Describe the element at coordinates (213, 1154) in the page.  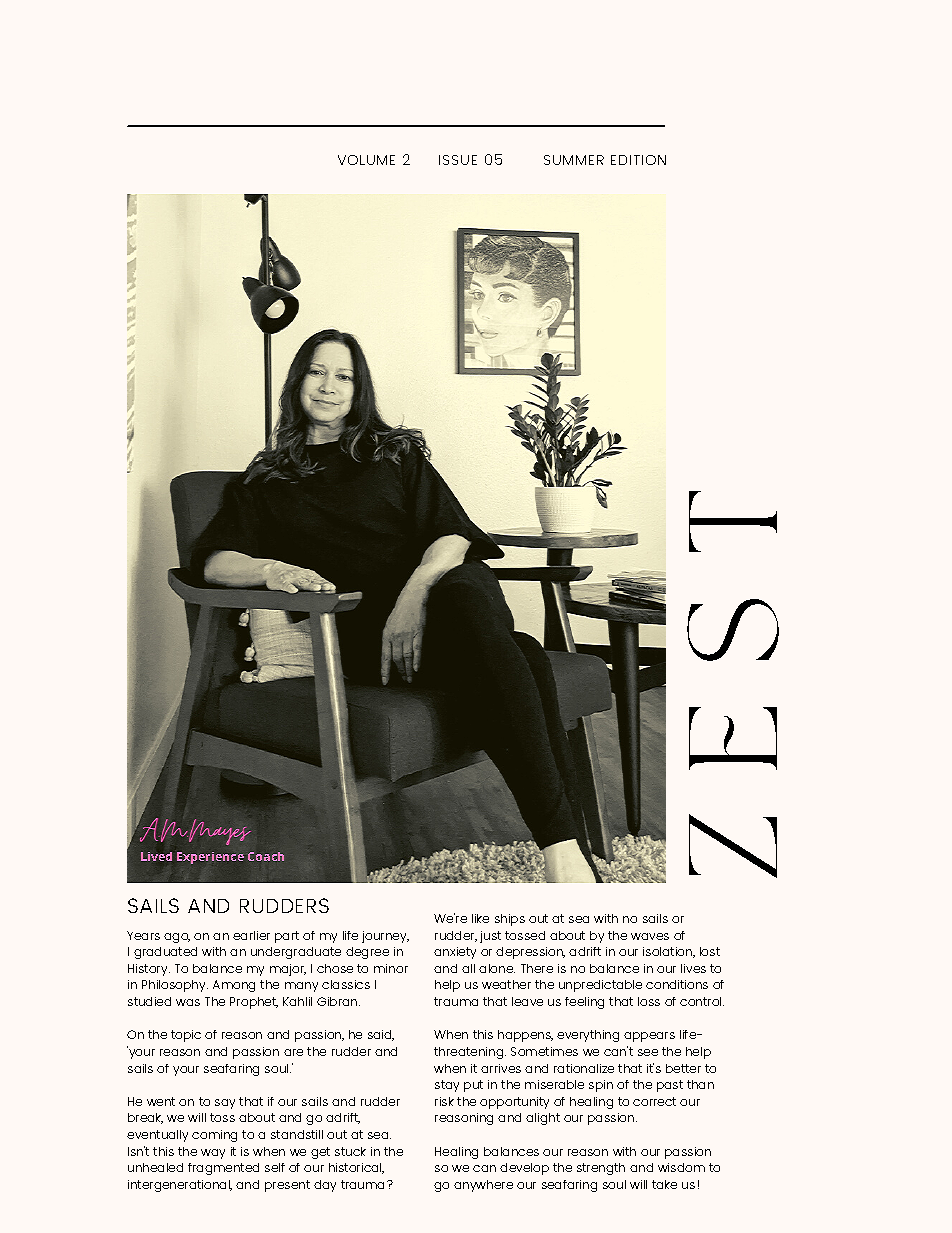
I see `way` at that location.
